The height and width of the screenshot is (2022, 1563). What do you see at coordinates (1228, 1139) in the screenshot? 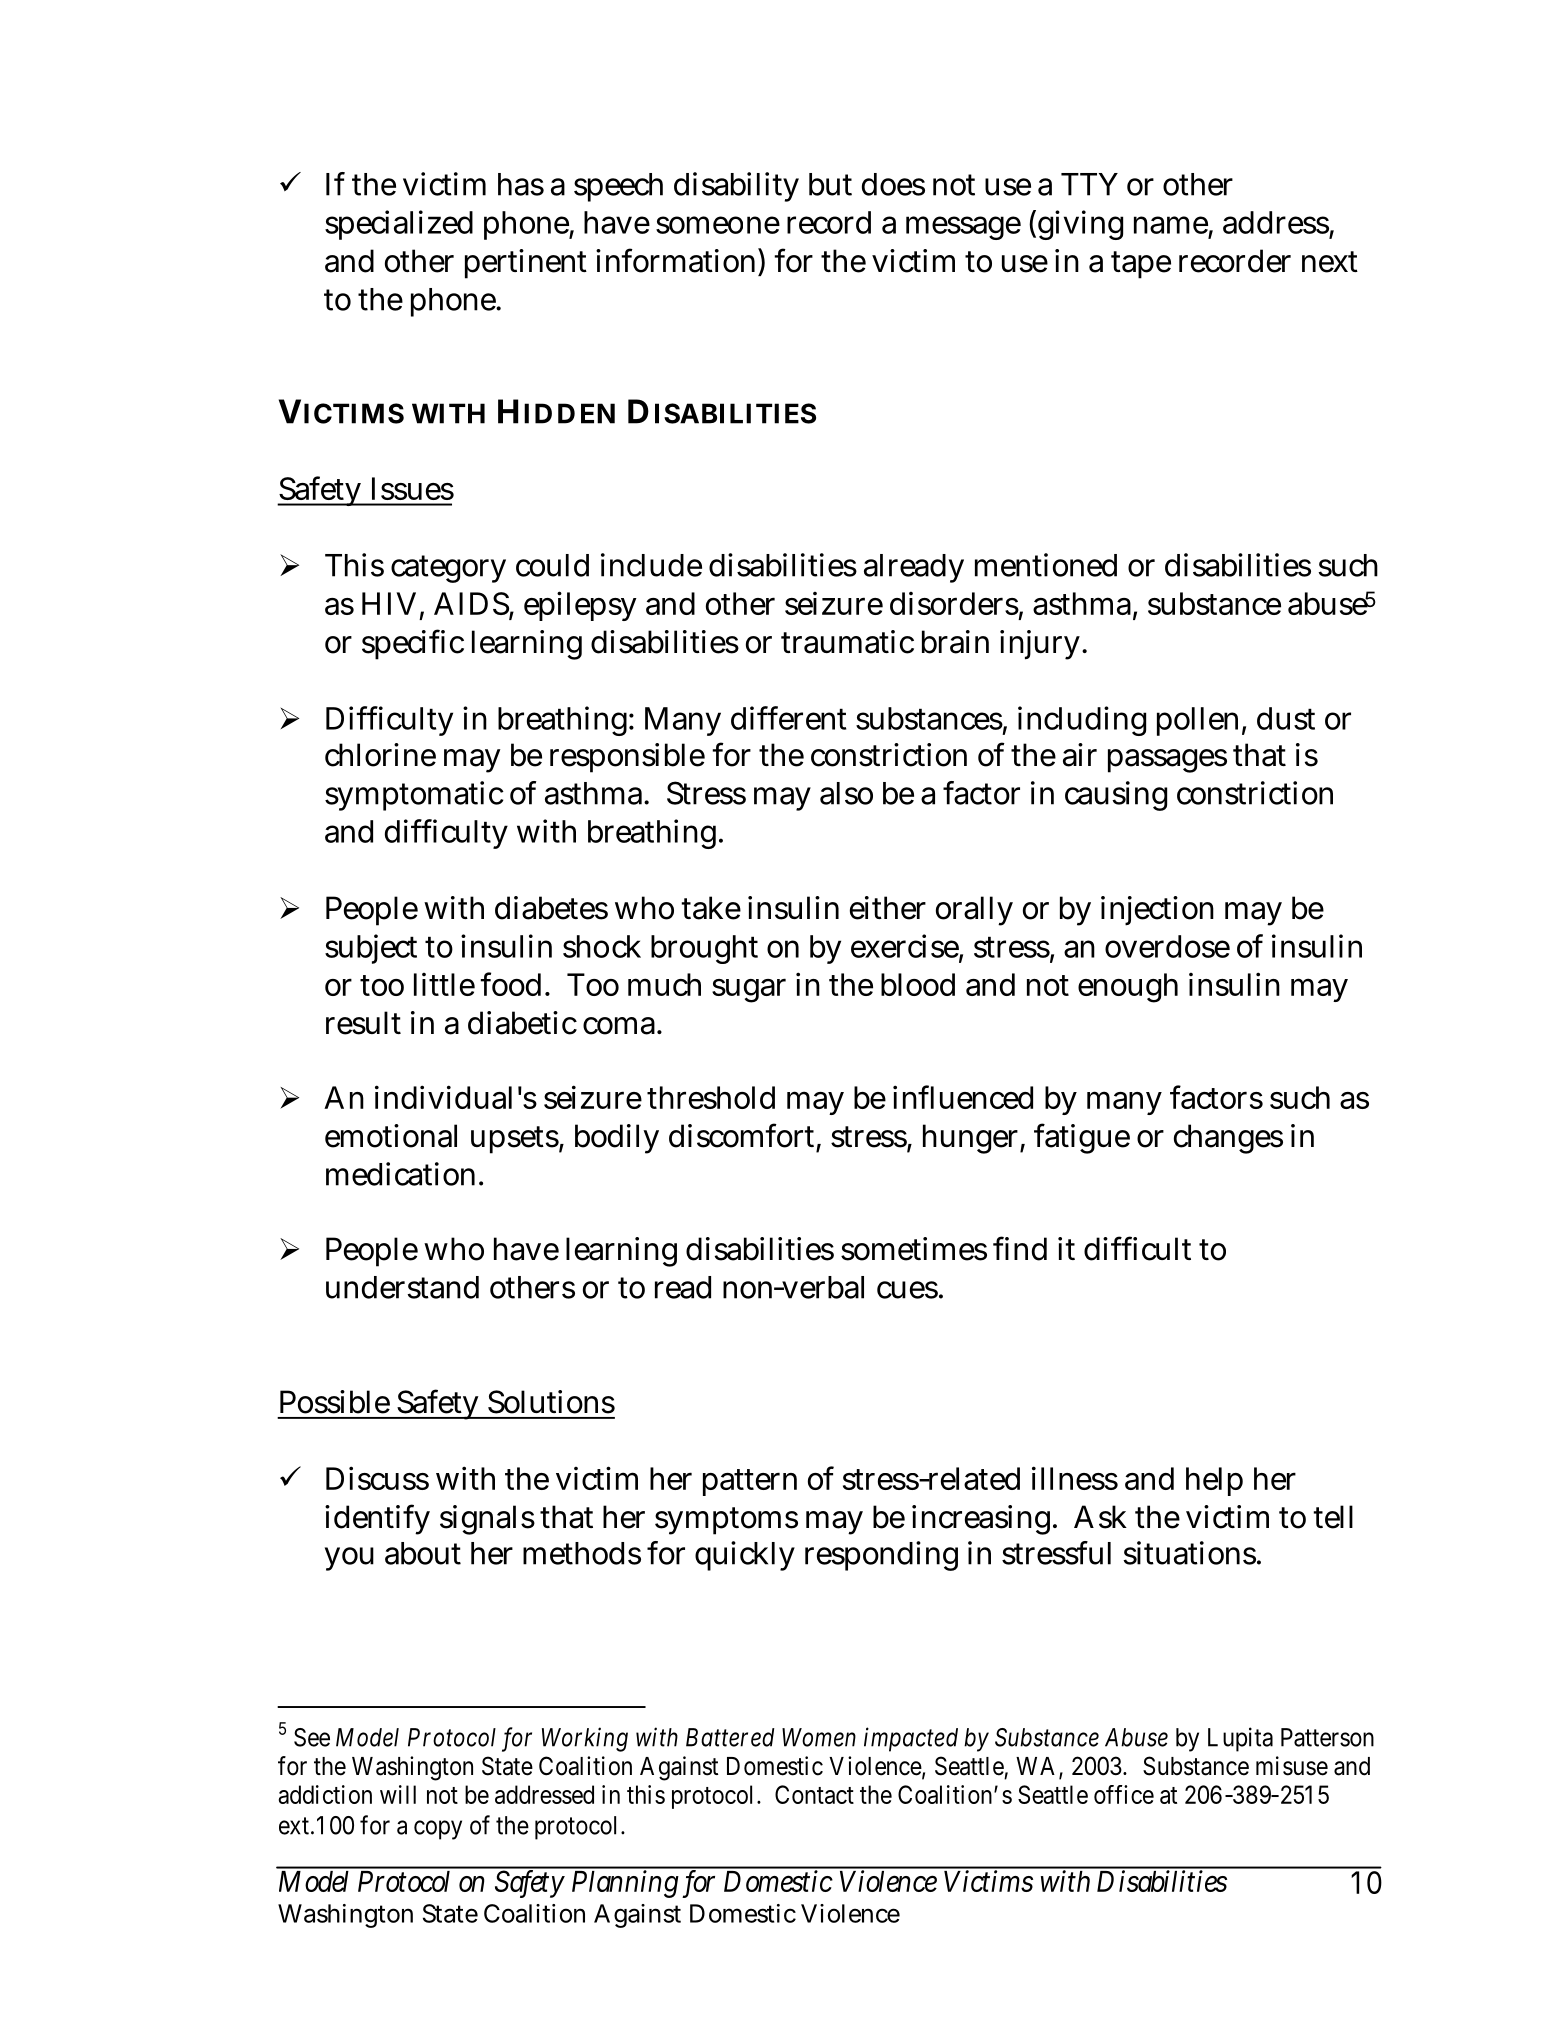
I see `changes` at bounding box center [1228, 1139].
